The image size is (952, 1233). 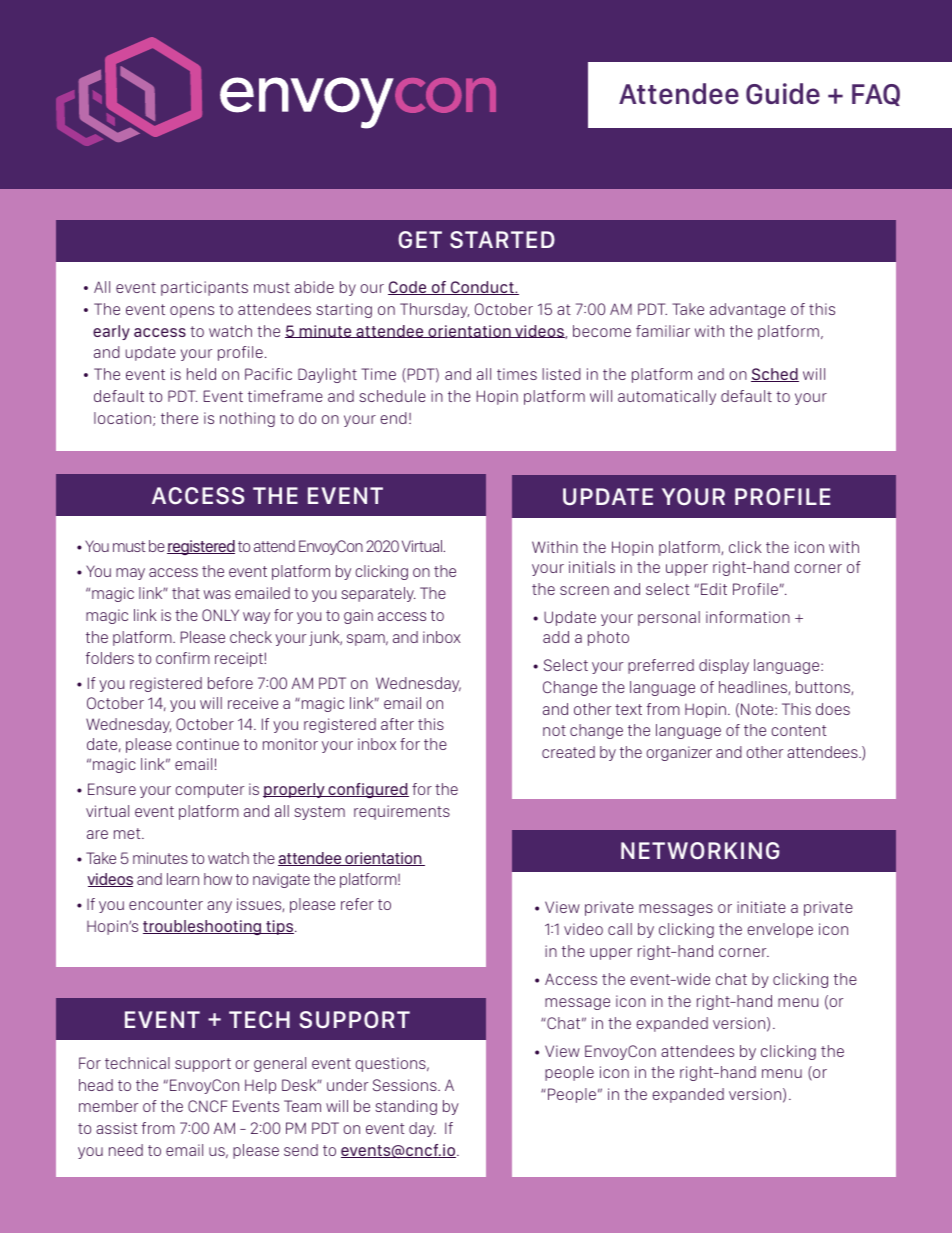 I want to click on participants, so click(x=204, y=288).
